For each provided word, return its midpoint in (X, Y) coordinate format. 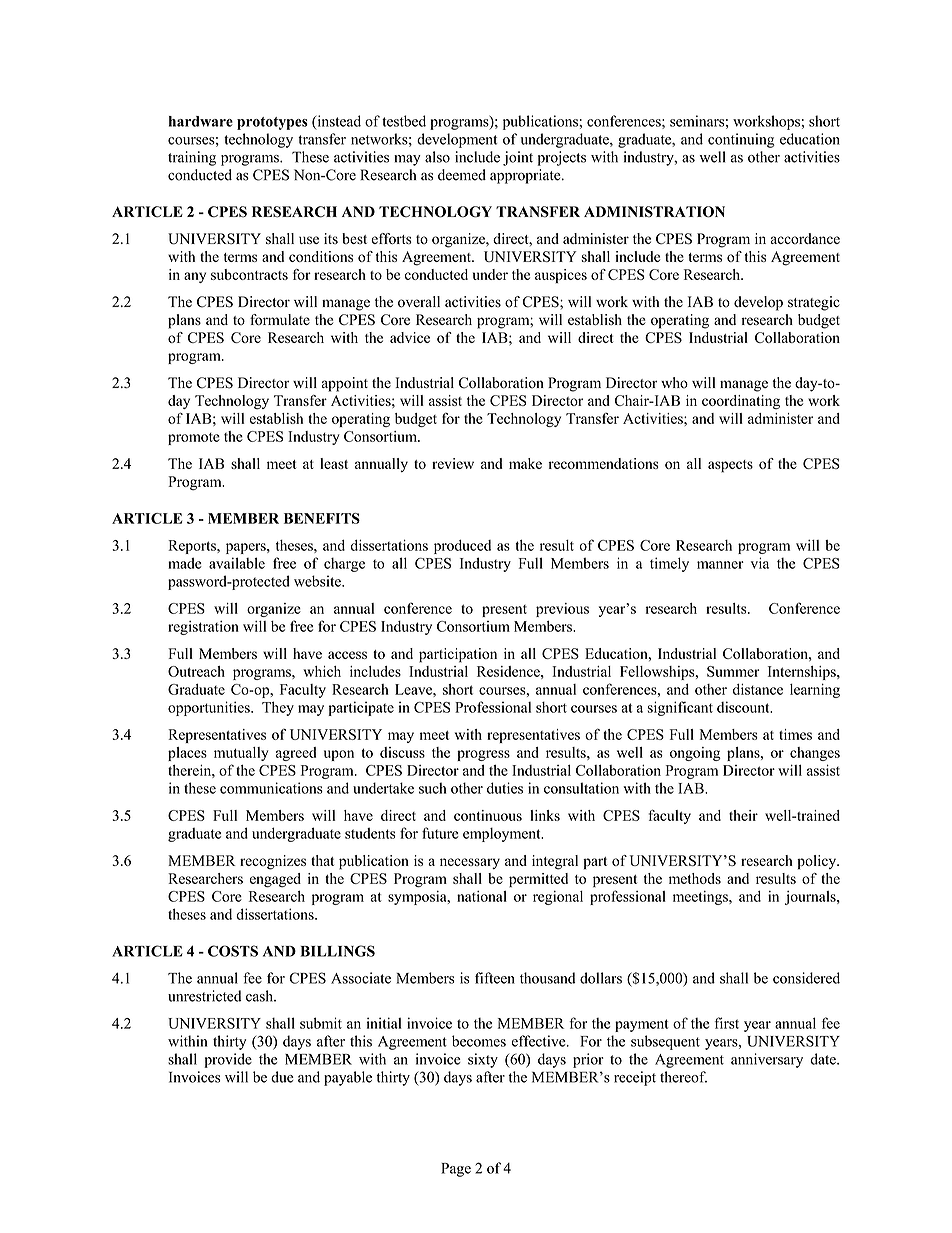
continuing (741, 140)
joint (518, 158)
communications (271, 788)
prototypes (272, 123)
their (743, 815)
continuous (488, 815)
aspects (730, 466)
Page (456, 1170)
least (334, 463)
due (282, 1077)
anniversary (767, 1060)
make (525, 463)
